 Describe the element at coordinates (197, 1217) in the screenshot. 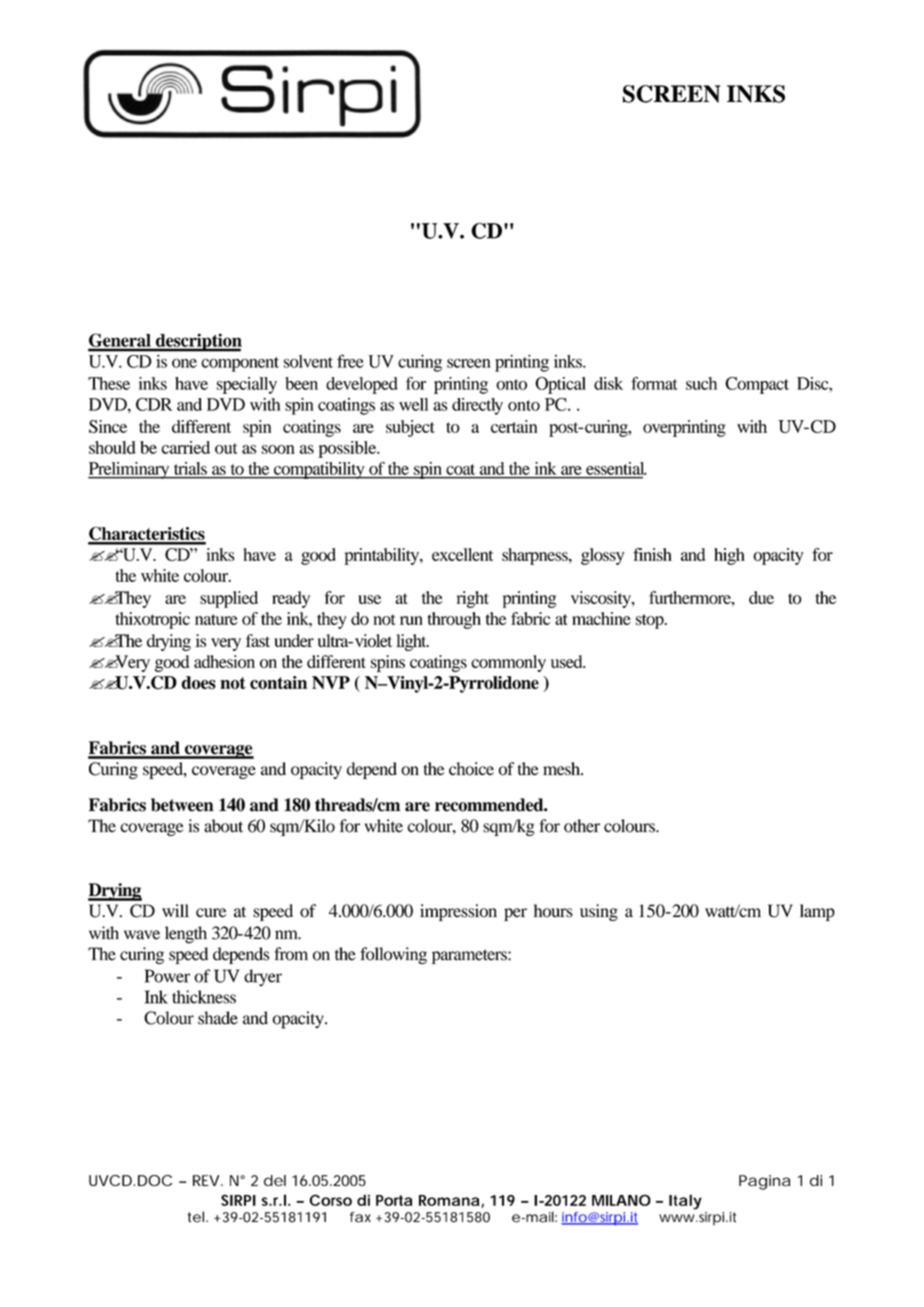

I see `tel` at that location.
